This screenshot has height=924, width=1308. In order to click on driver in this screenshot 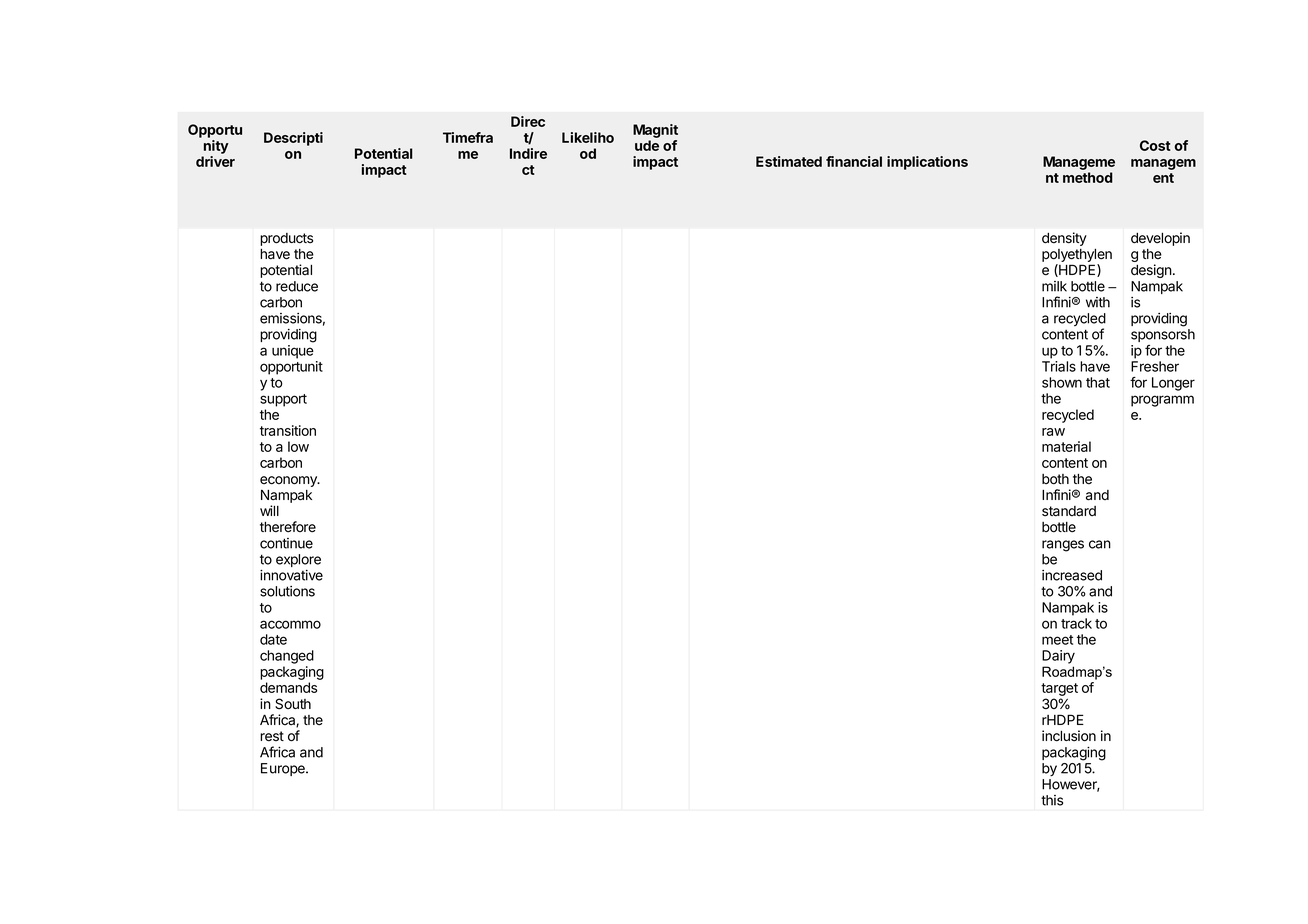, I will do `click(215, 161)`.
